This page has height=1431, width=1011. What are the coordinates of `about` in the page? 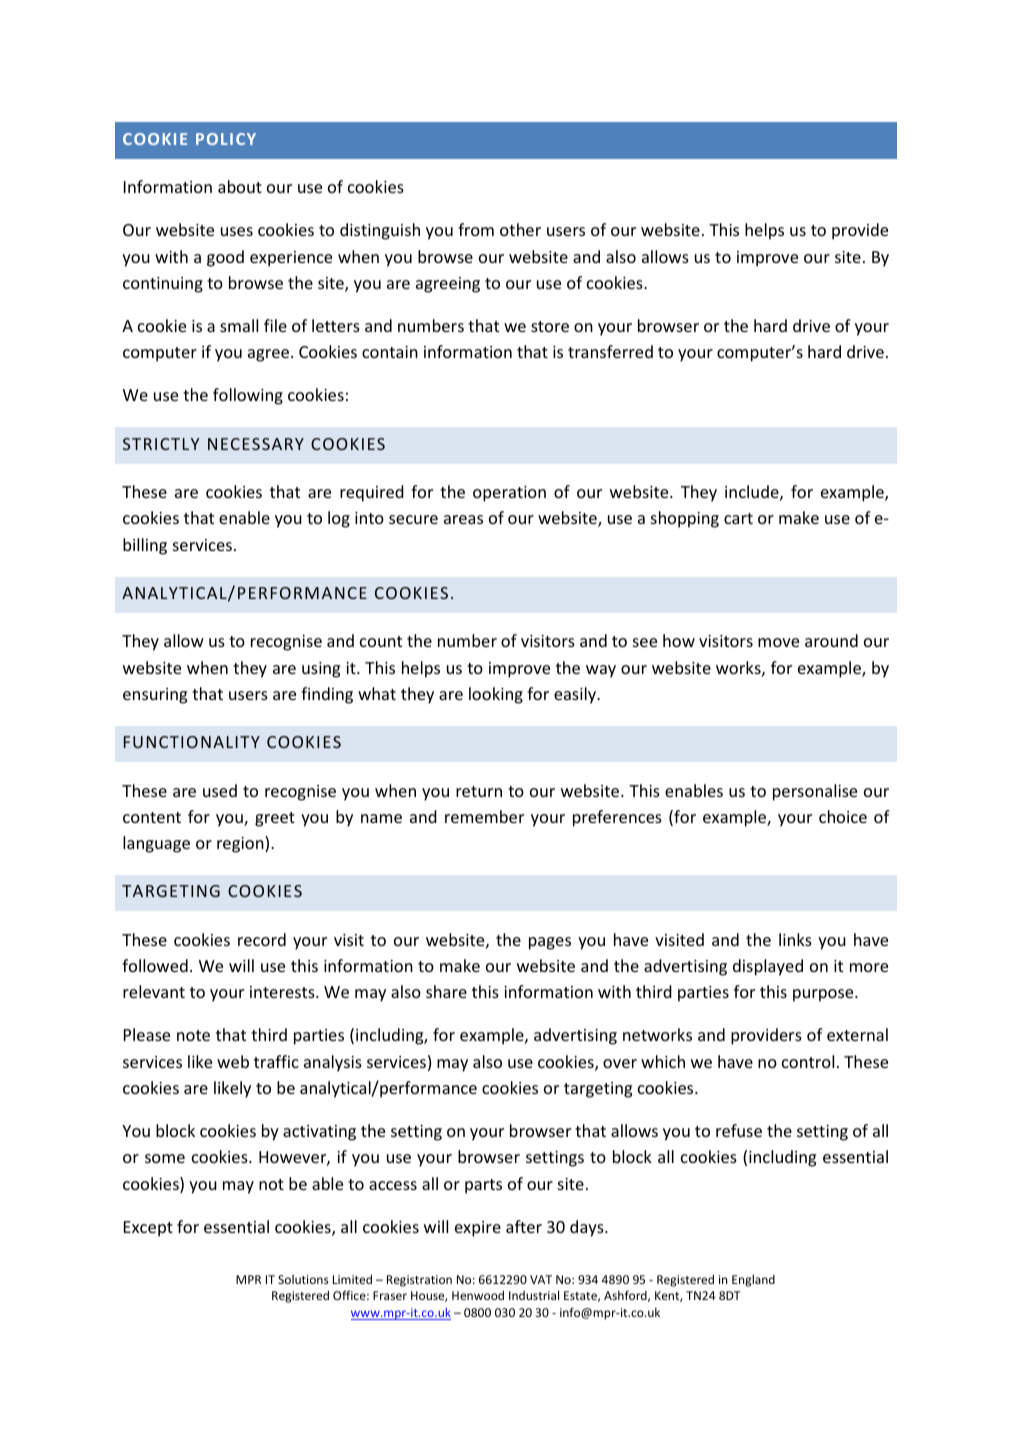 It's located at (240, 186).
